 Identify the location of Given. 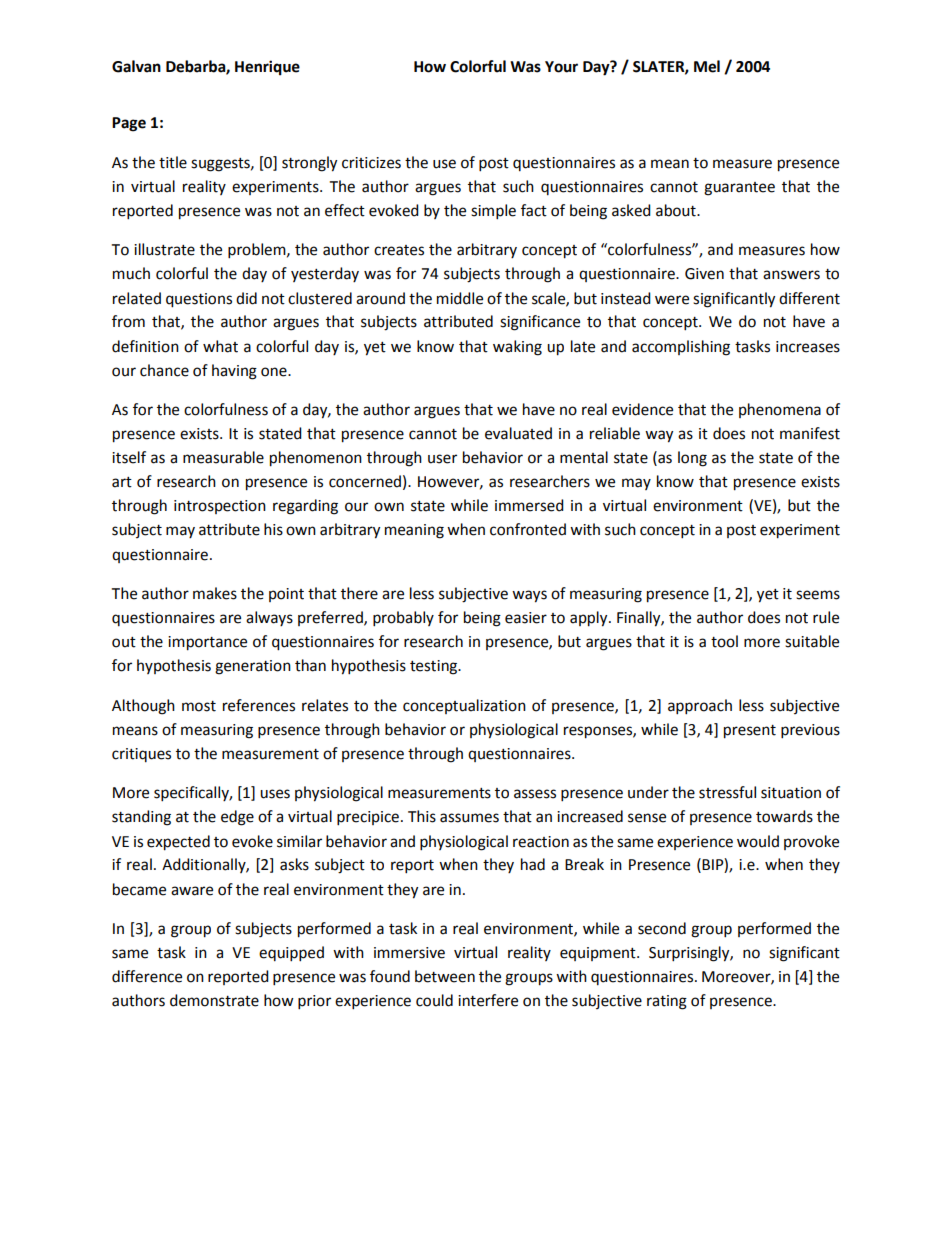
(704, 274).
